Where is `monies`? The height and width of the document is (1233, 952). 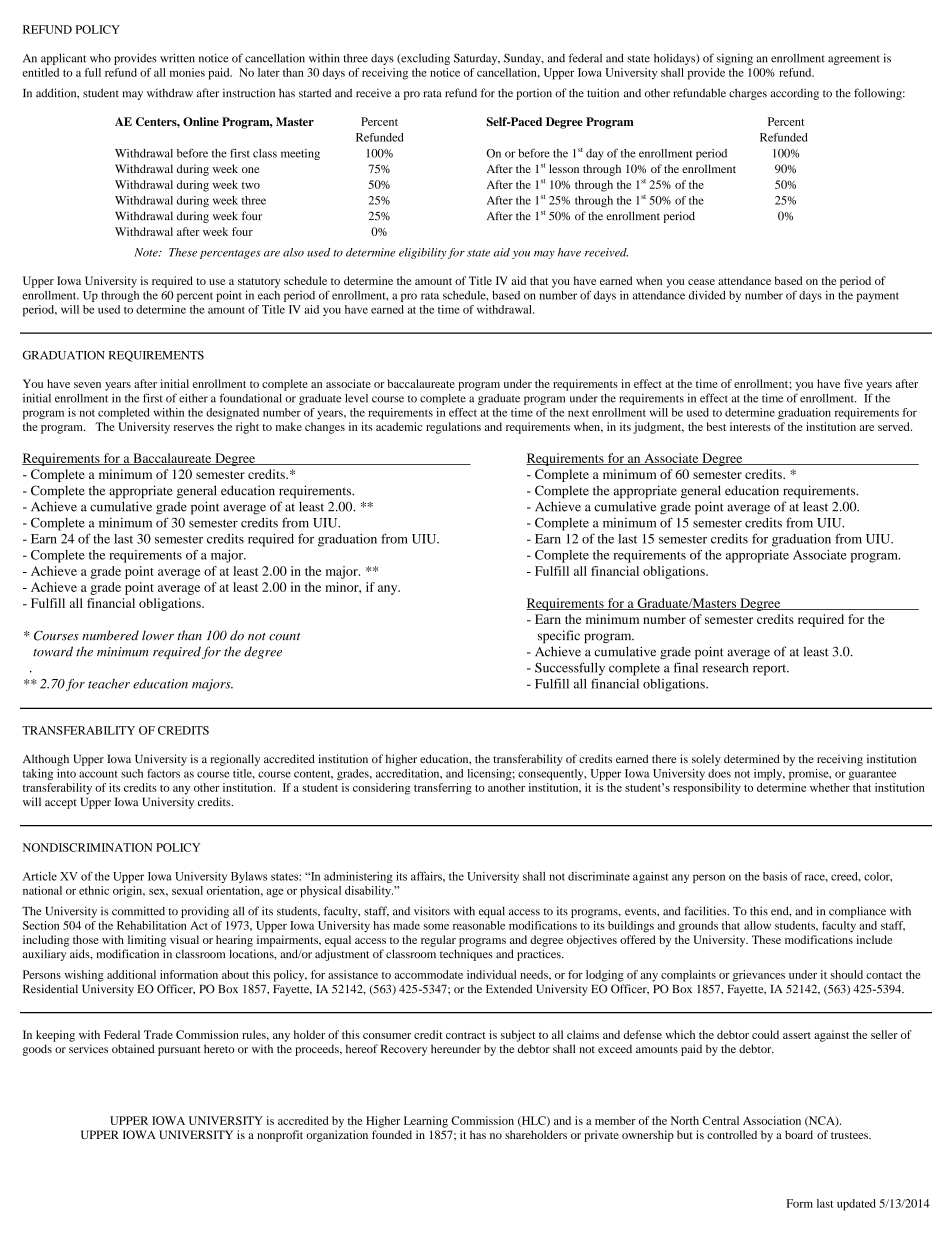 monies is located at coordinates (187, 72).
